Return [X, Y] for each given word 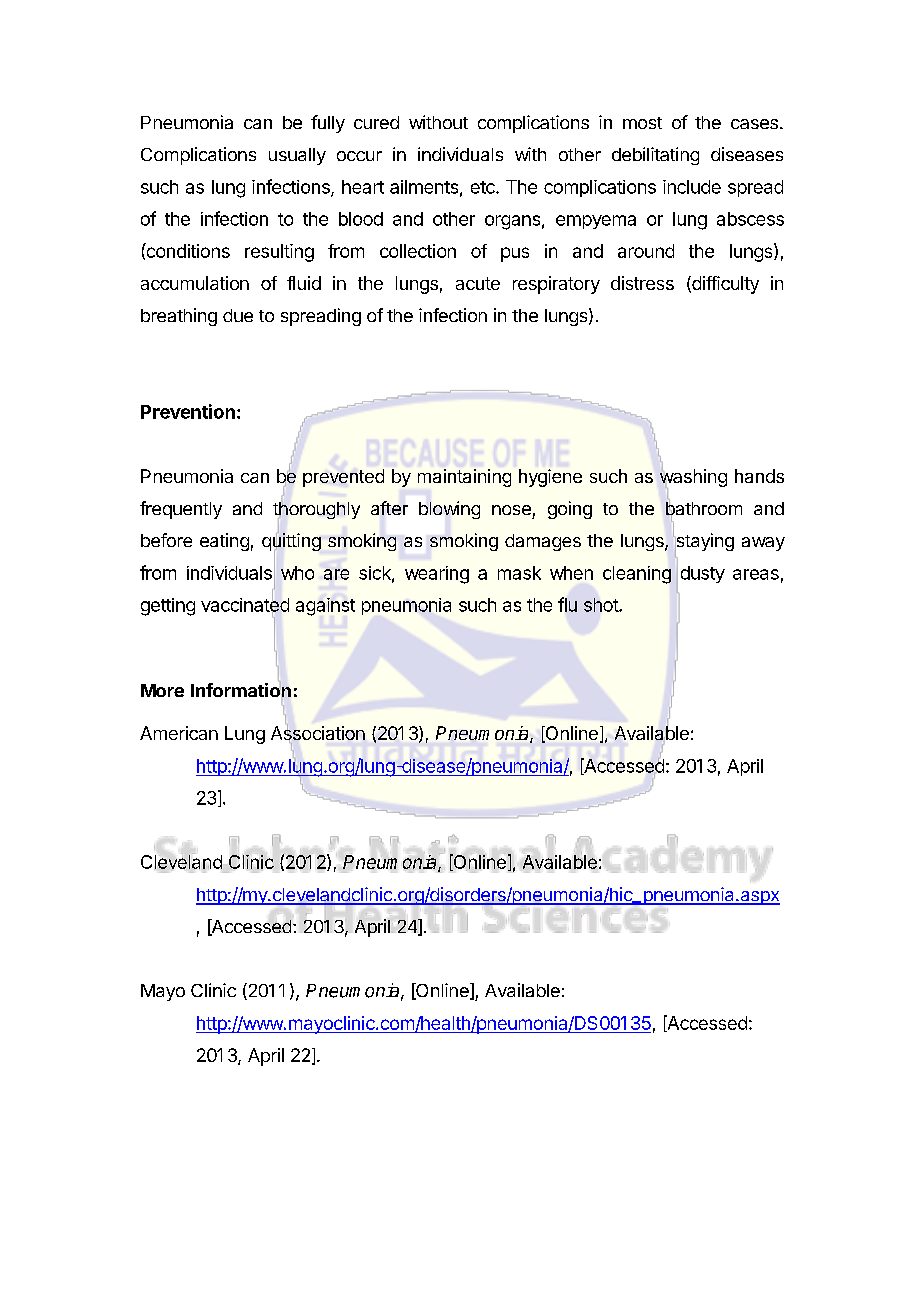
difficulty [724, 285]
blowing [449, 510]
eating [224, 542]
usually [297, 156]
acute [478, 283]
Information [241, 690]
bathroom [704, 508]
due [238, 315]
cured [376, 122]
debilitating [655, 156]
